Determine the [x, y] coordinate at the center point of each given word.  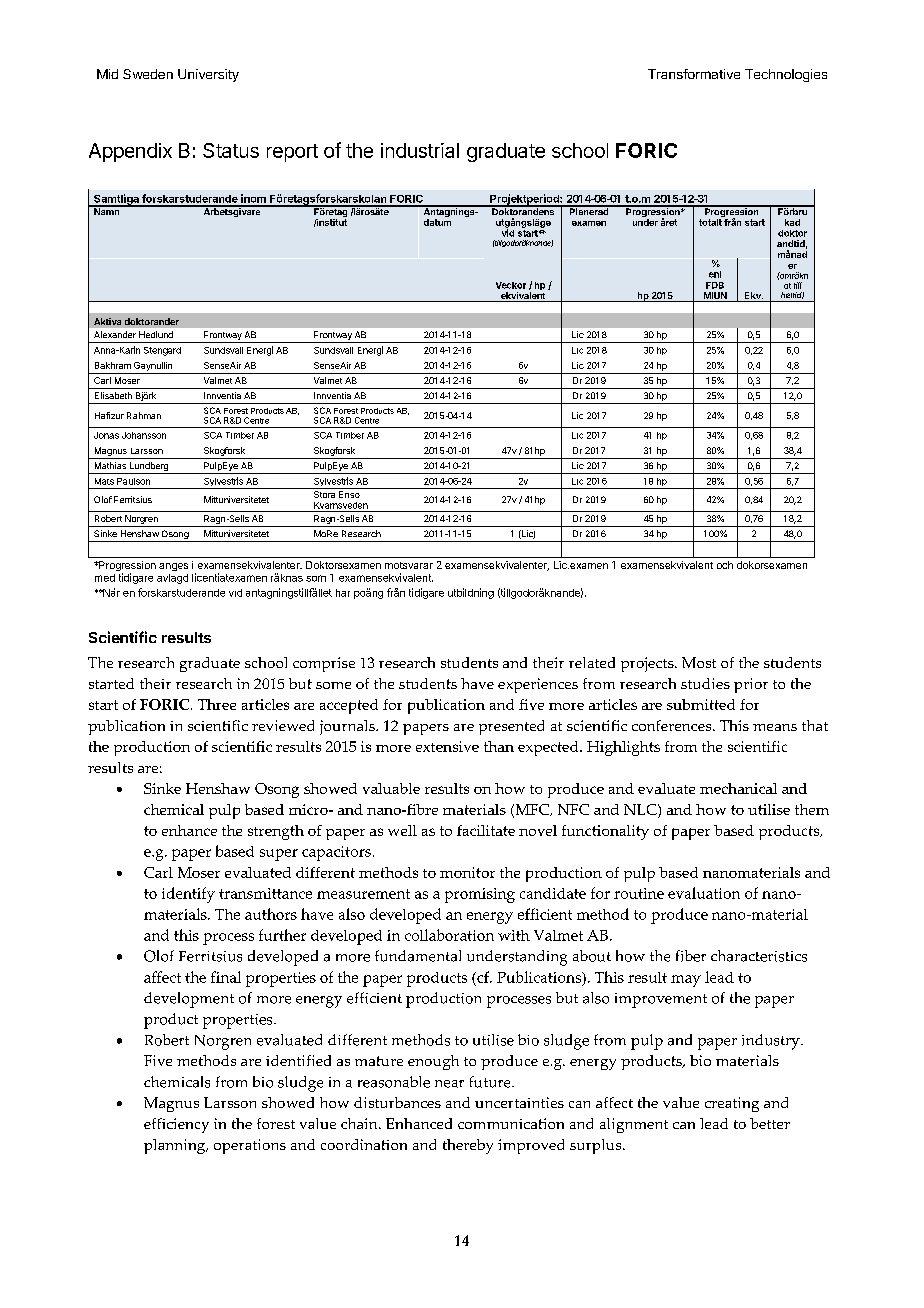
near [449, 1084]
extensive [447, 746]
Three [217, 704]
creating [732, 1104]
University [208, 75]
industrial [420, 150]
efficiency [176, 1125]
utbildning [471, 593]
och [725, 565]
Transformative [694, 74]
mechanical [738, 788]
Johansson [144, 435]
